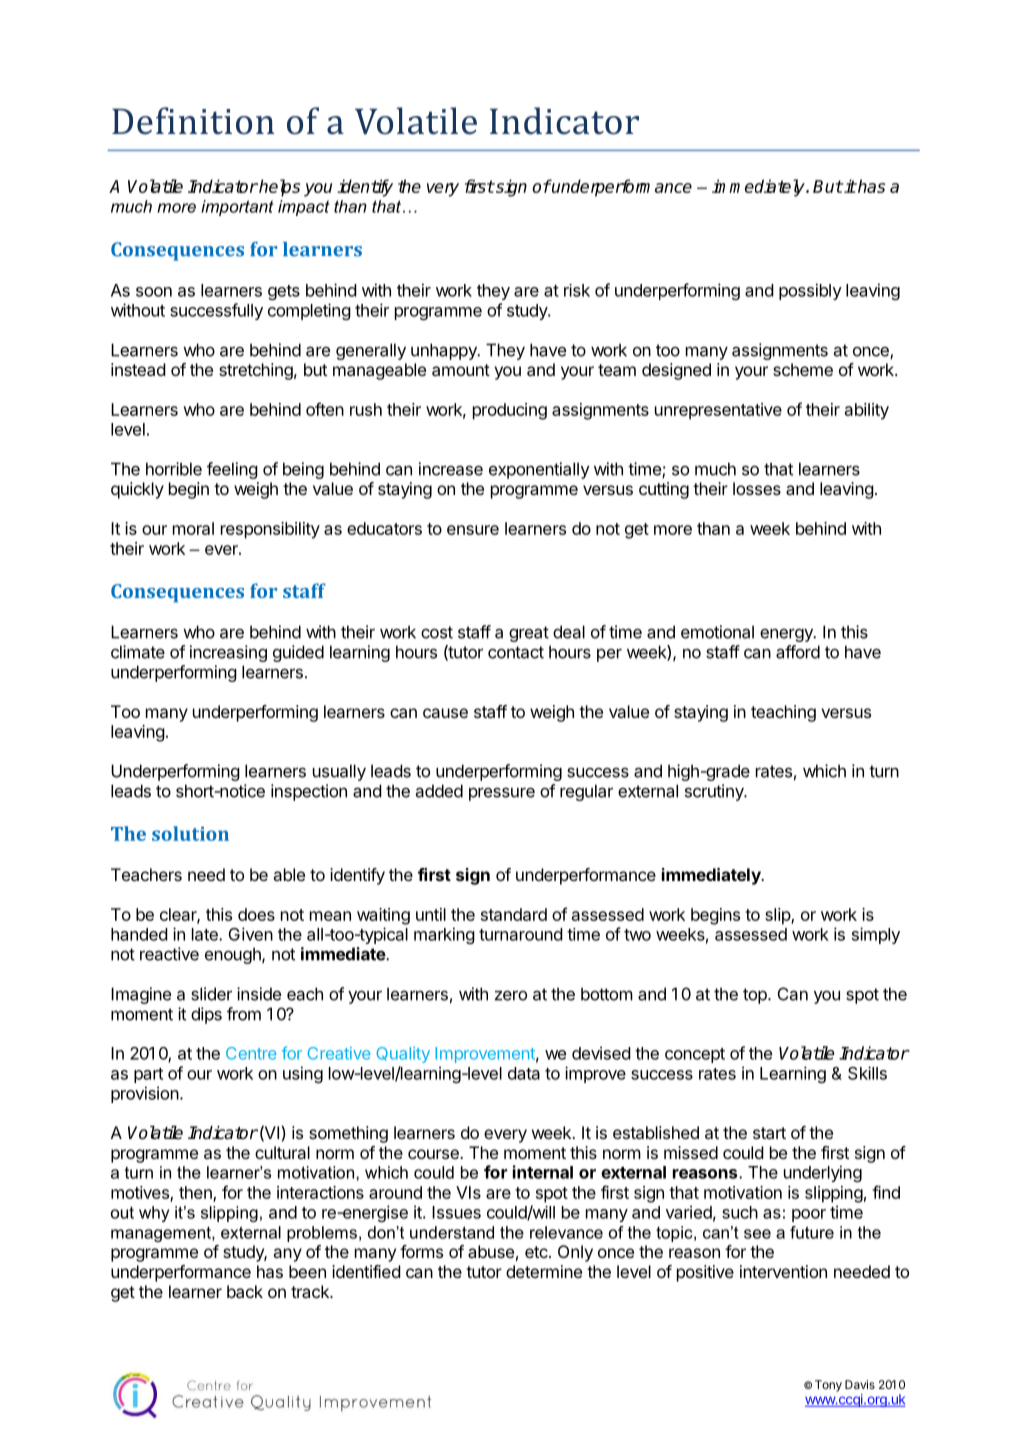  Describe the element at coordinates (876, 935) in the screenshot. I see `simply` at that location.
